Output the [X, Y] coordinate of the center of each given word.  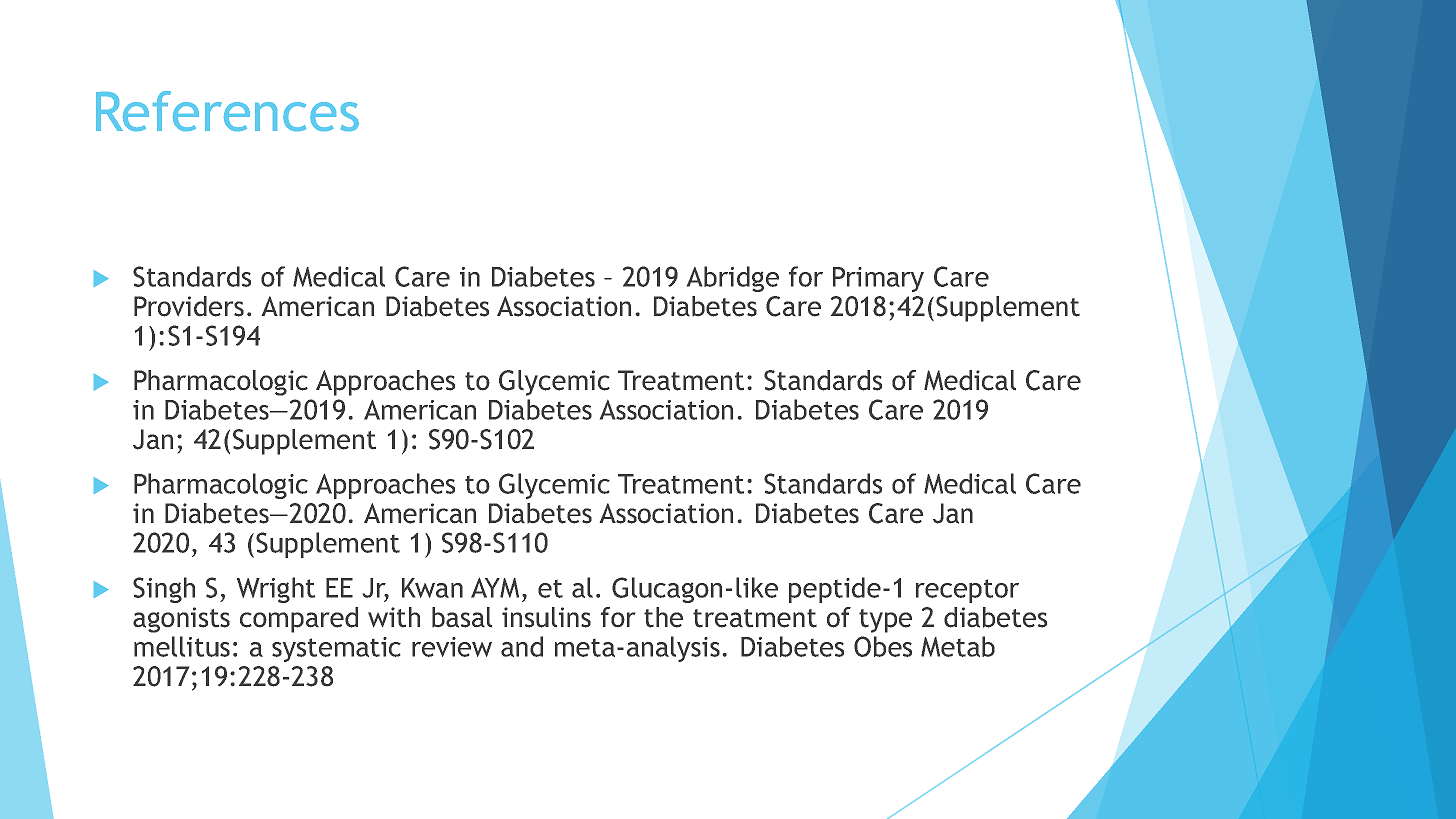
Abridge [733, 279]
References [227, 111]
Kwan [432, 588]
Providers [189, 306]
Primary [878, 279]
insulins [546, 617]
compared [299, 620]
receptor [967, 591]
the [663, 617]
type [885, 621]
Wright [276, 590]
